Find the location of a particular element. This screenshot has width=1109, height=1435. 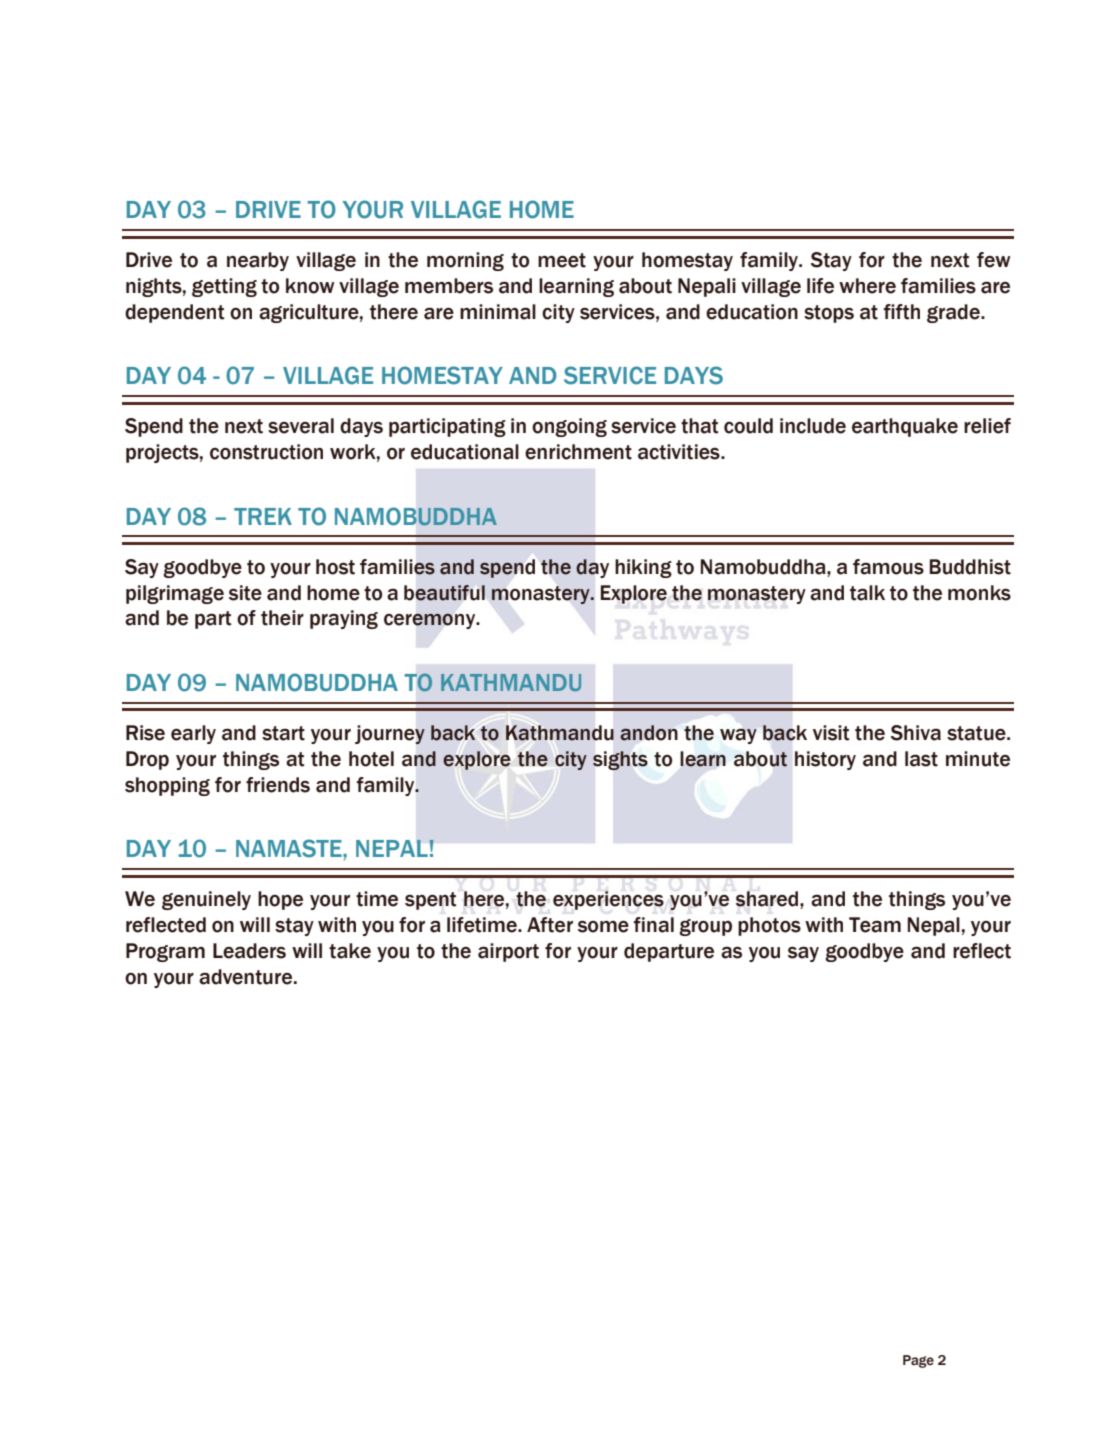

meet is located at coordinates (562, 260).
